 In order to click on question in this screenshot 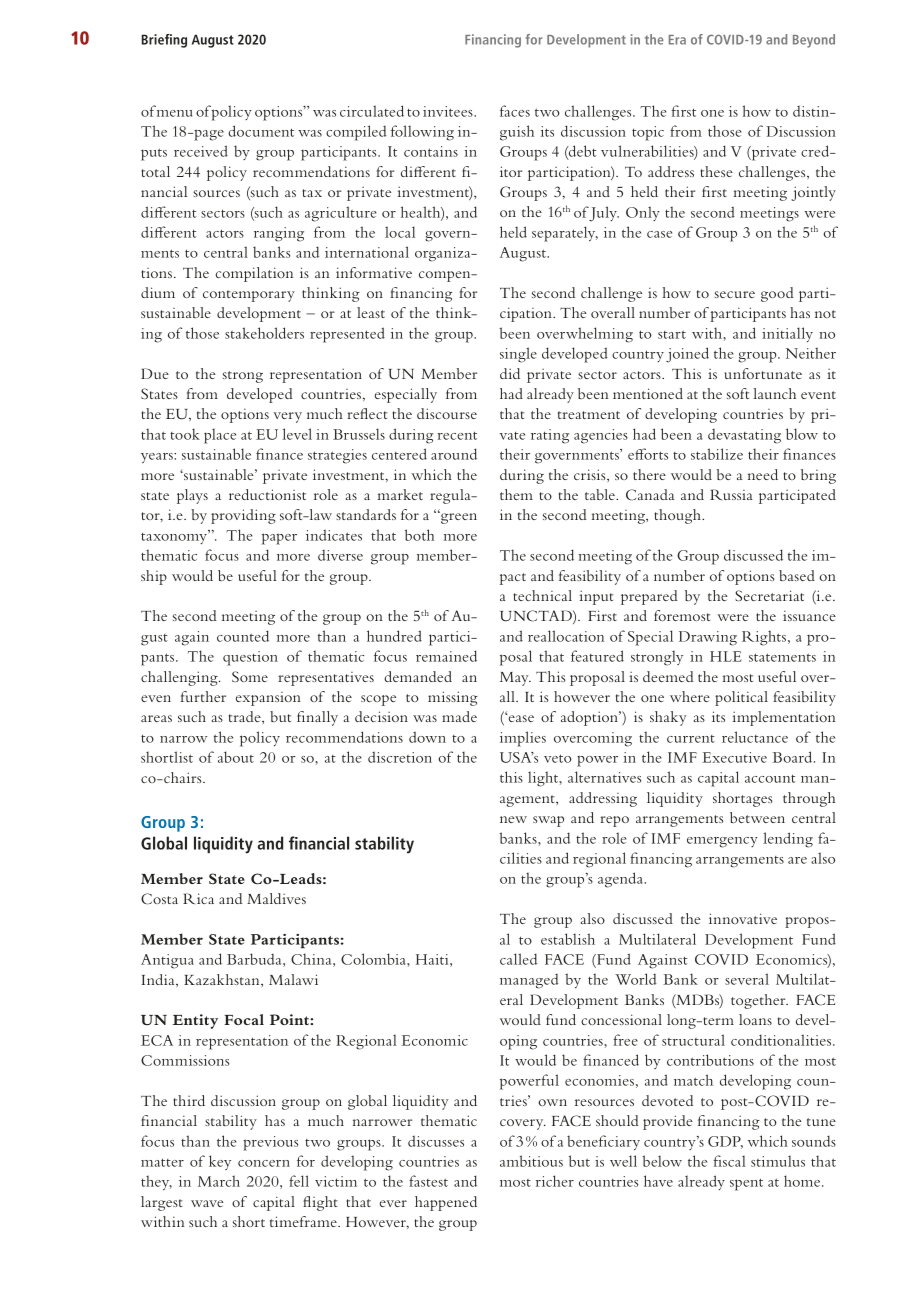, I will do `click(250, 658)`.
